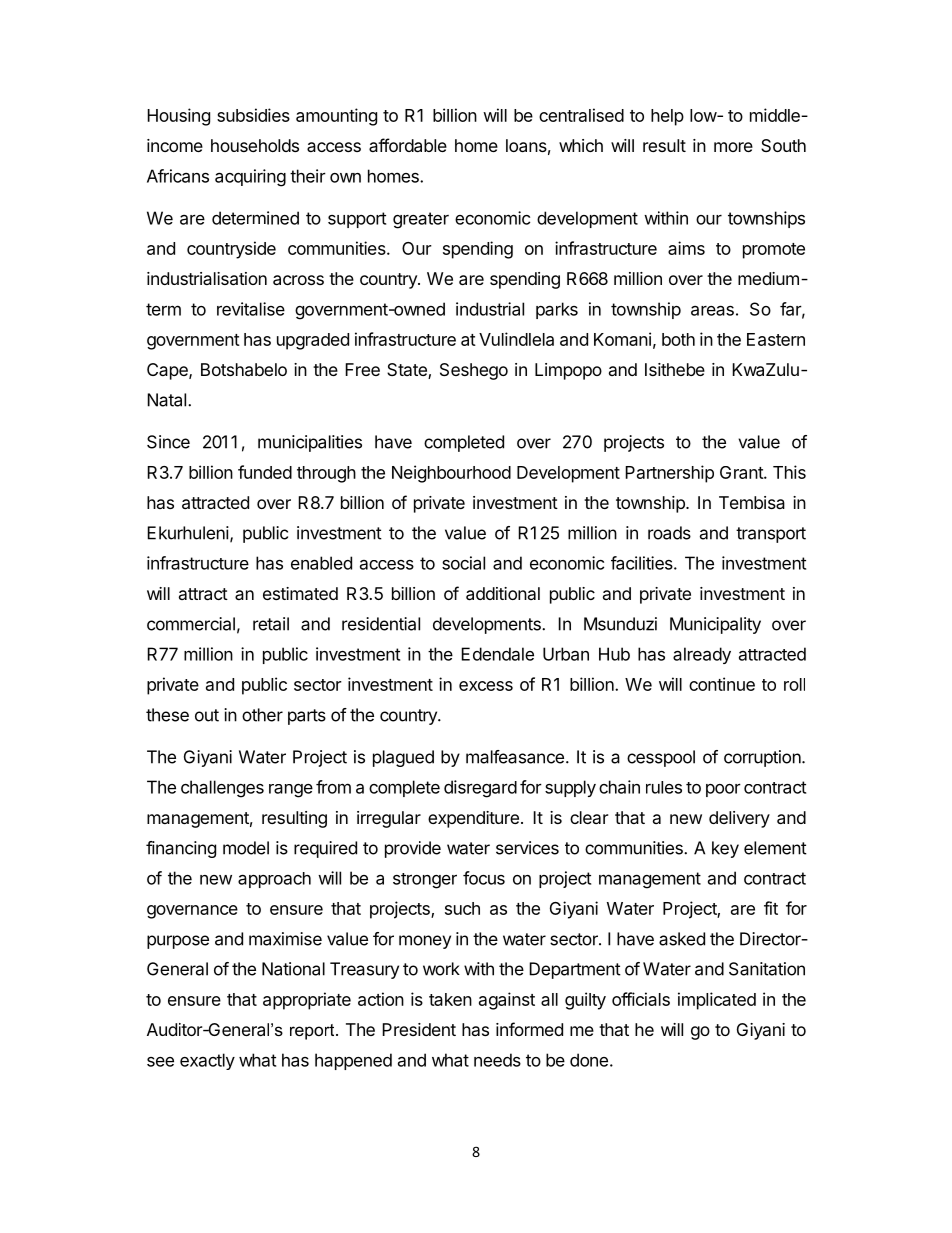 The image size is (952, 1233). What do you see at coordinates (207, 1061) in the screenshot?
I see `exactly` at bounding box center [207, 1061].
